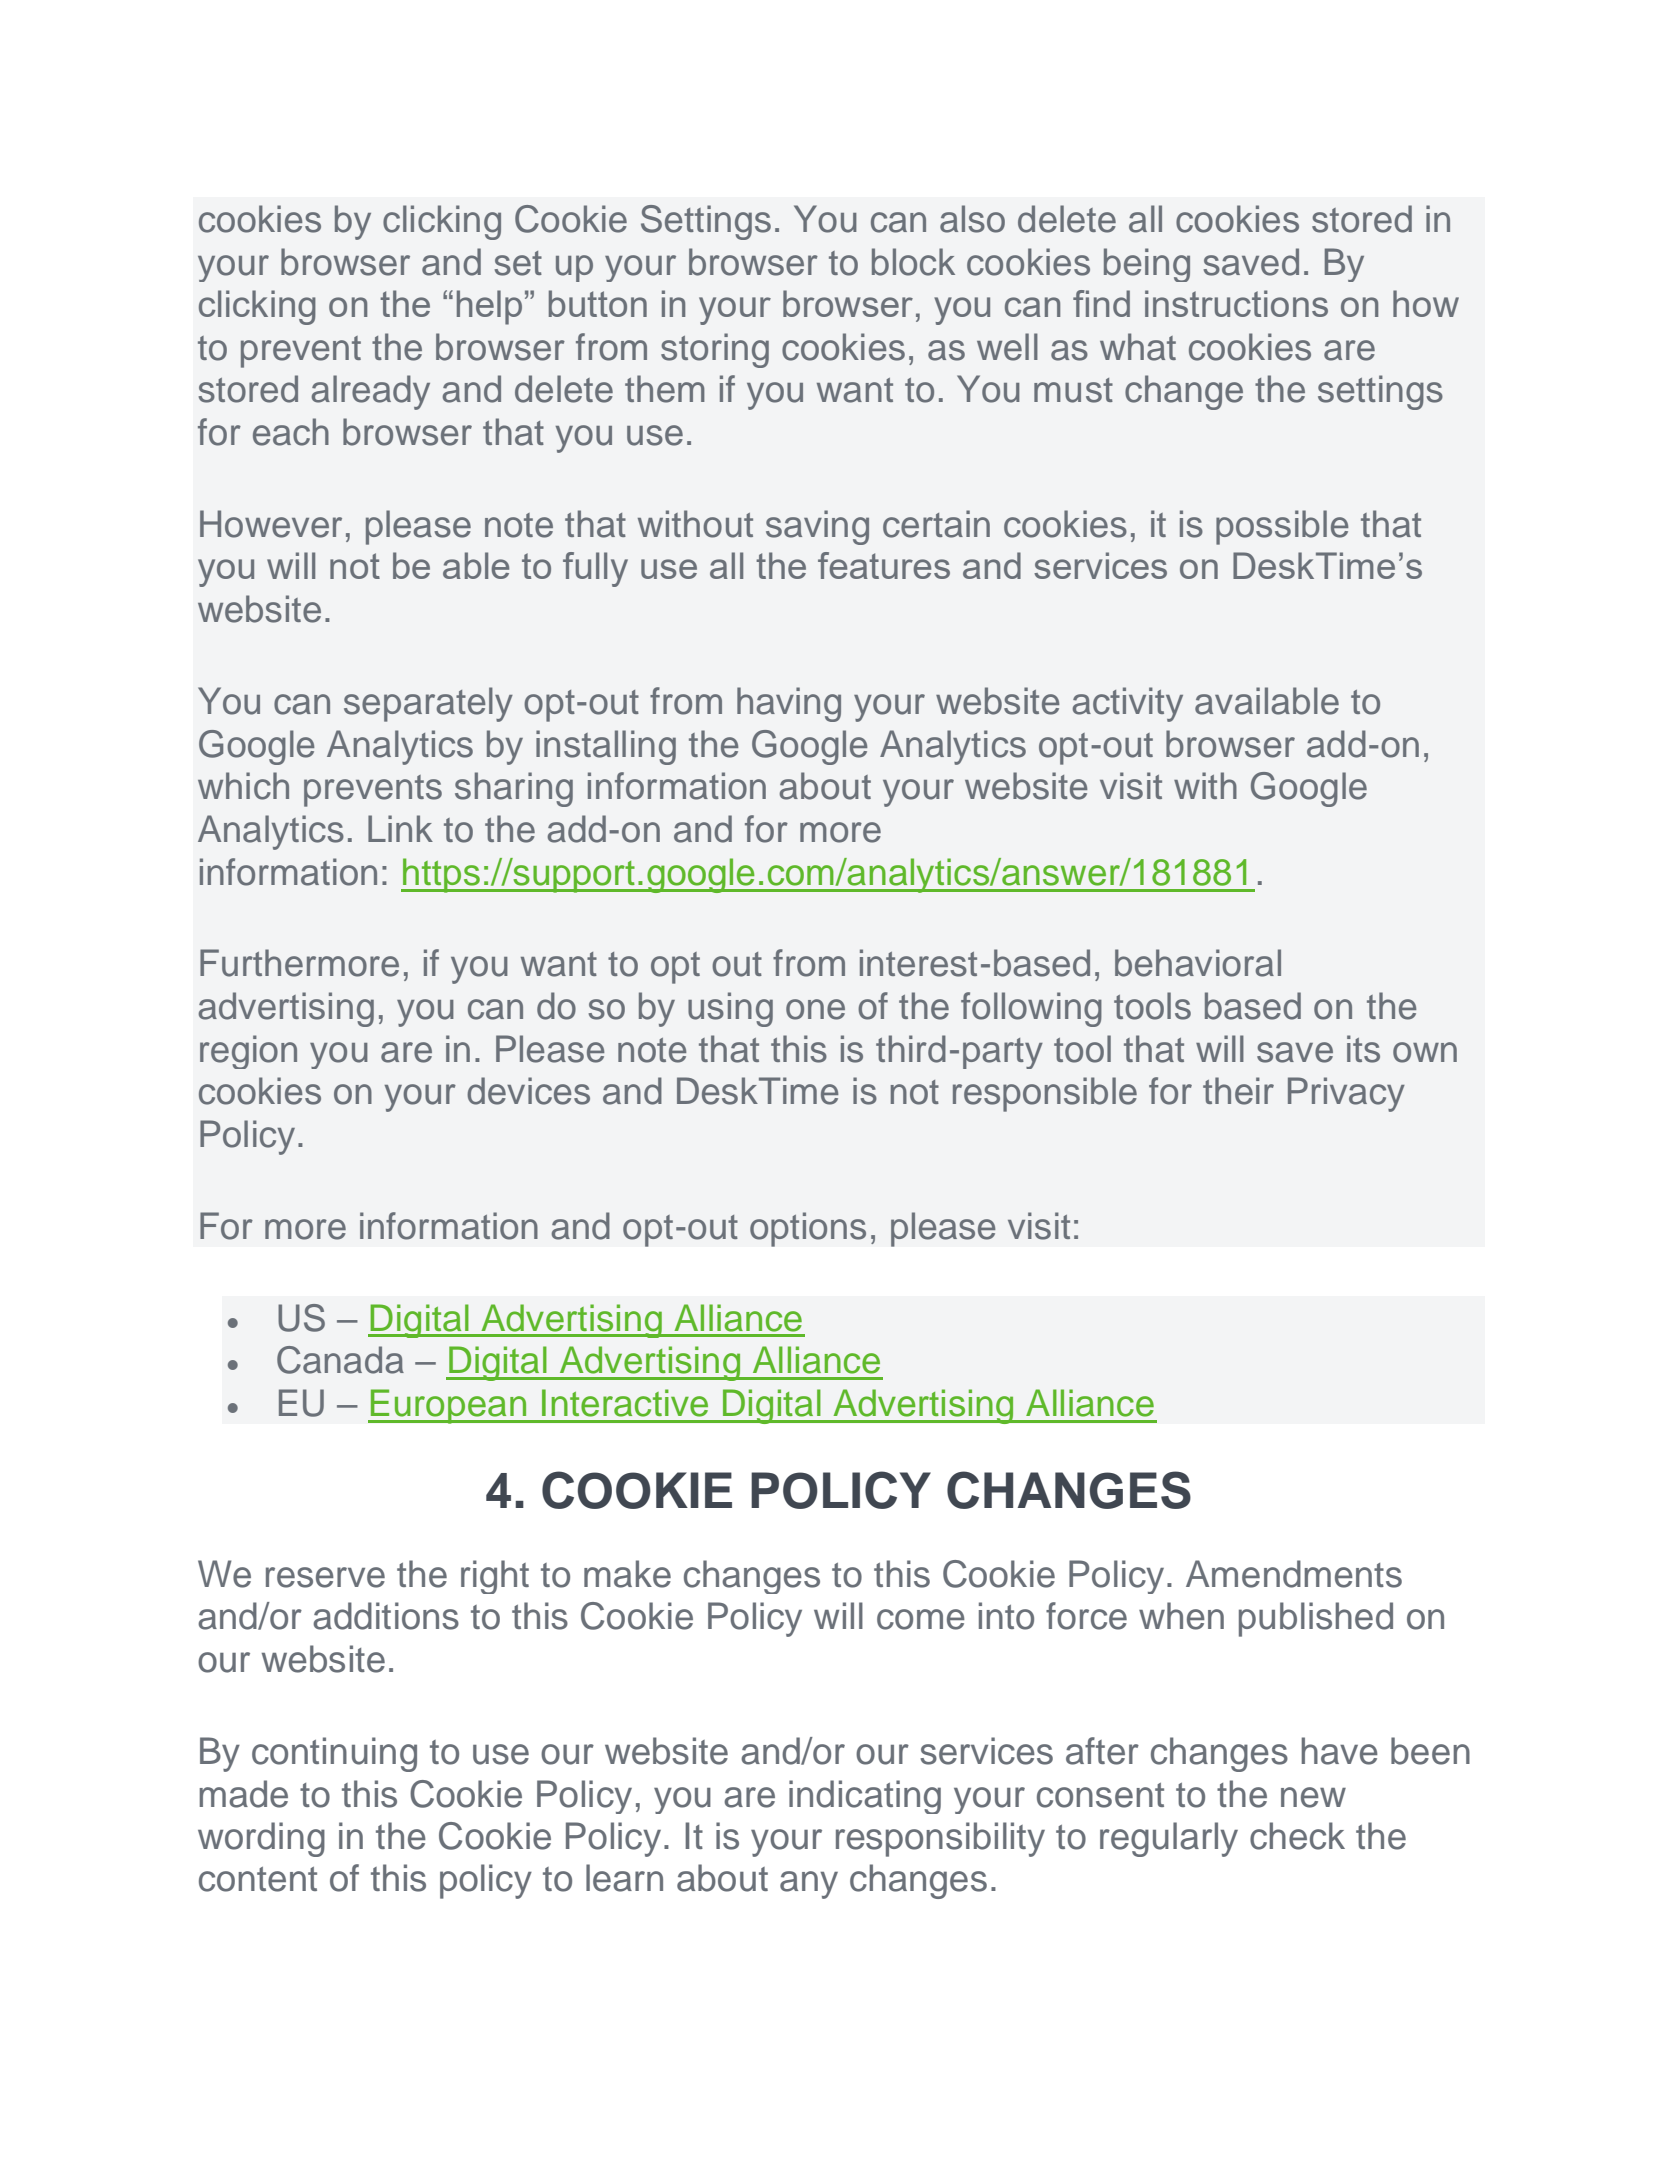 The width and height of the screenshot is (1678, 2172). What do you see at coordinates (400, 828) in the screenshot?
I see `Link` at bounding box center [400, 828].
